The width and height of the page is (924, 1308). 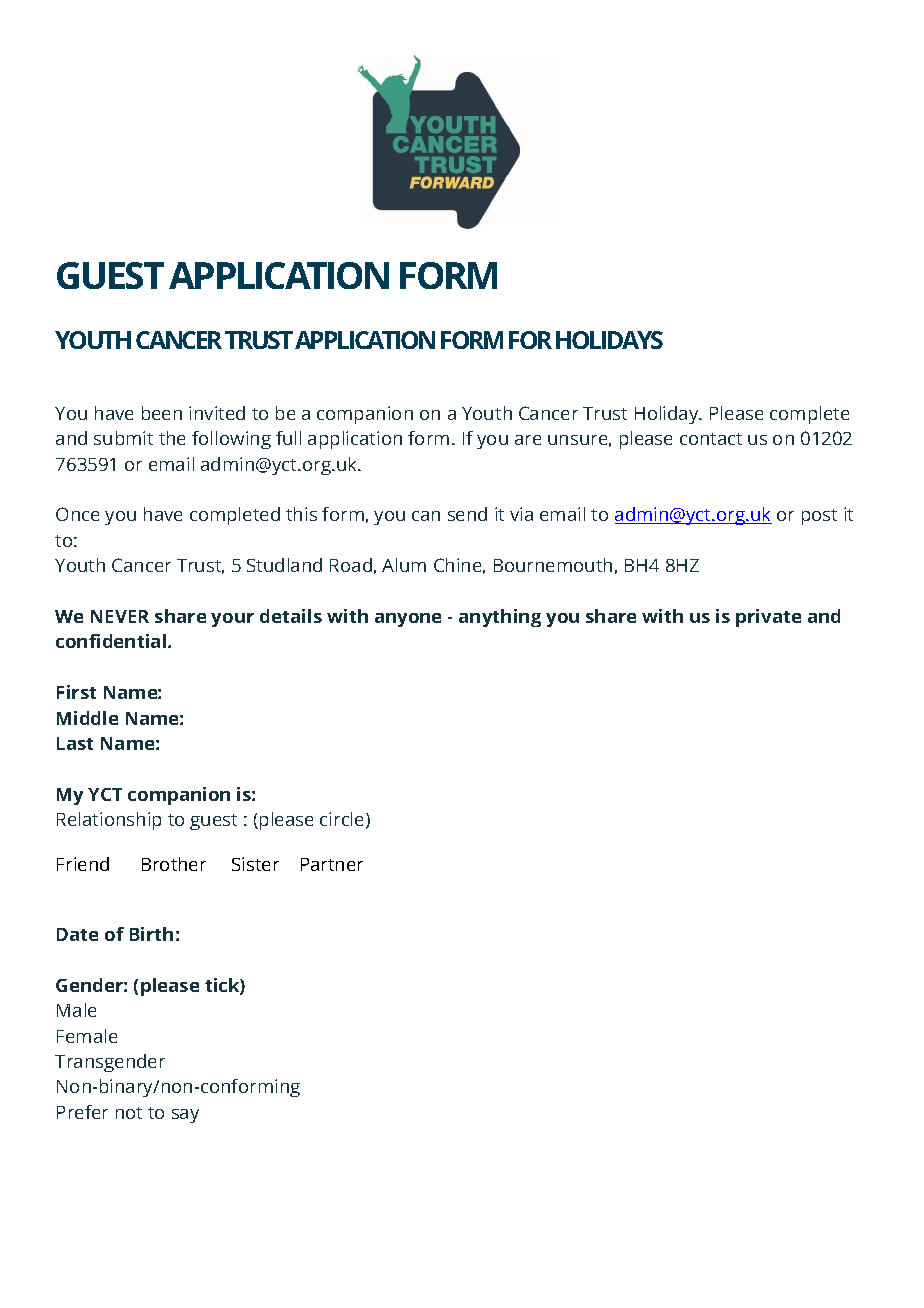 I want to click on anything, so click(x=500, y=618).
